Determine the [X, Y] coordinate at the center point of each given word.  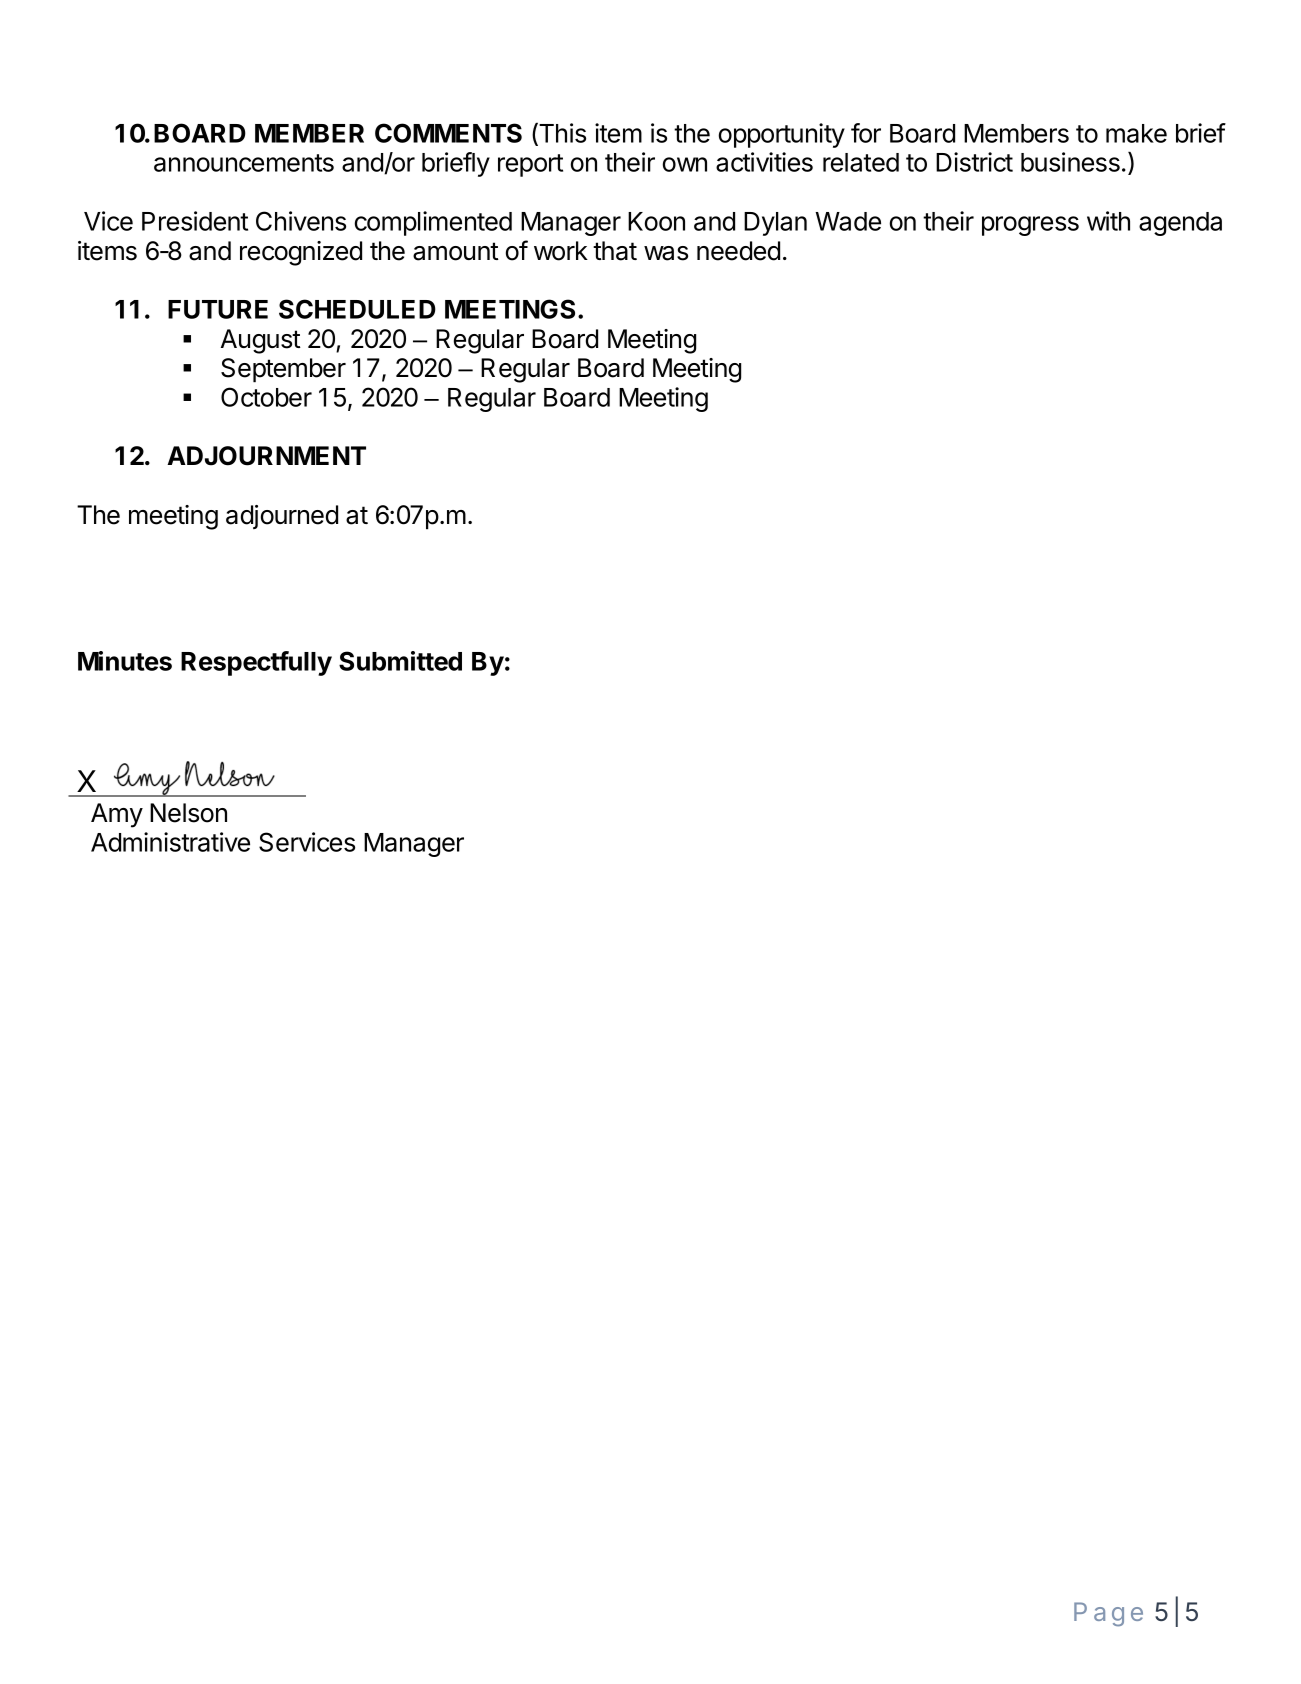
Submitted [400, 661]
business [1070, 162]
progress [1030, 226]
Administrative [170, 842]
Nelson [188, 813]
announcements [244, 163]
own [685, 164]
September [283, 370]
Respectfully [256, 663]
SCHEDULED [357, 309]
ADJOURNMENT [266, 456]
